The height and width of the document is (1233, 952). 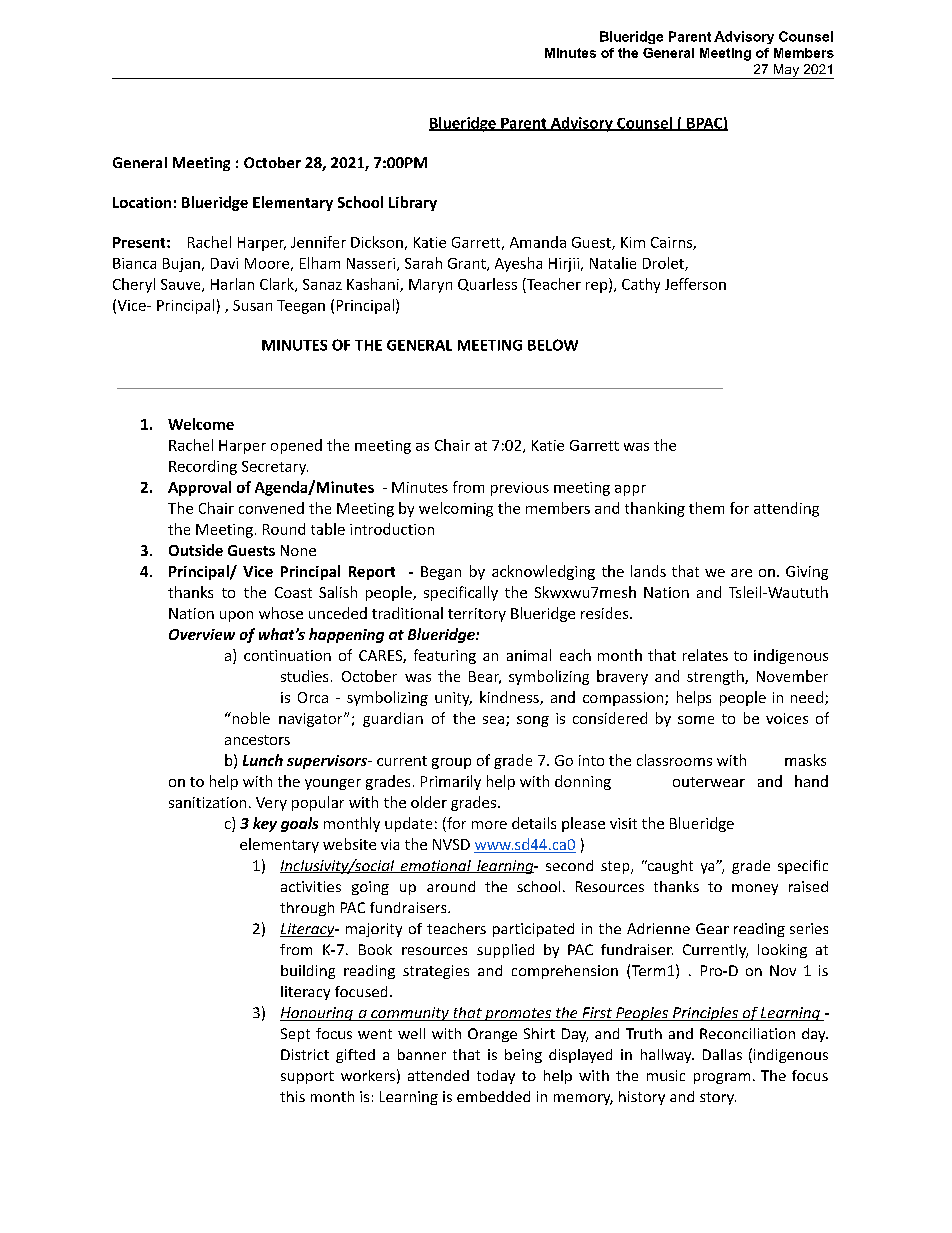 What do you see at coordinates (722, 1078) in the document?
I see `program` at bounding box center [722, 1078].
